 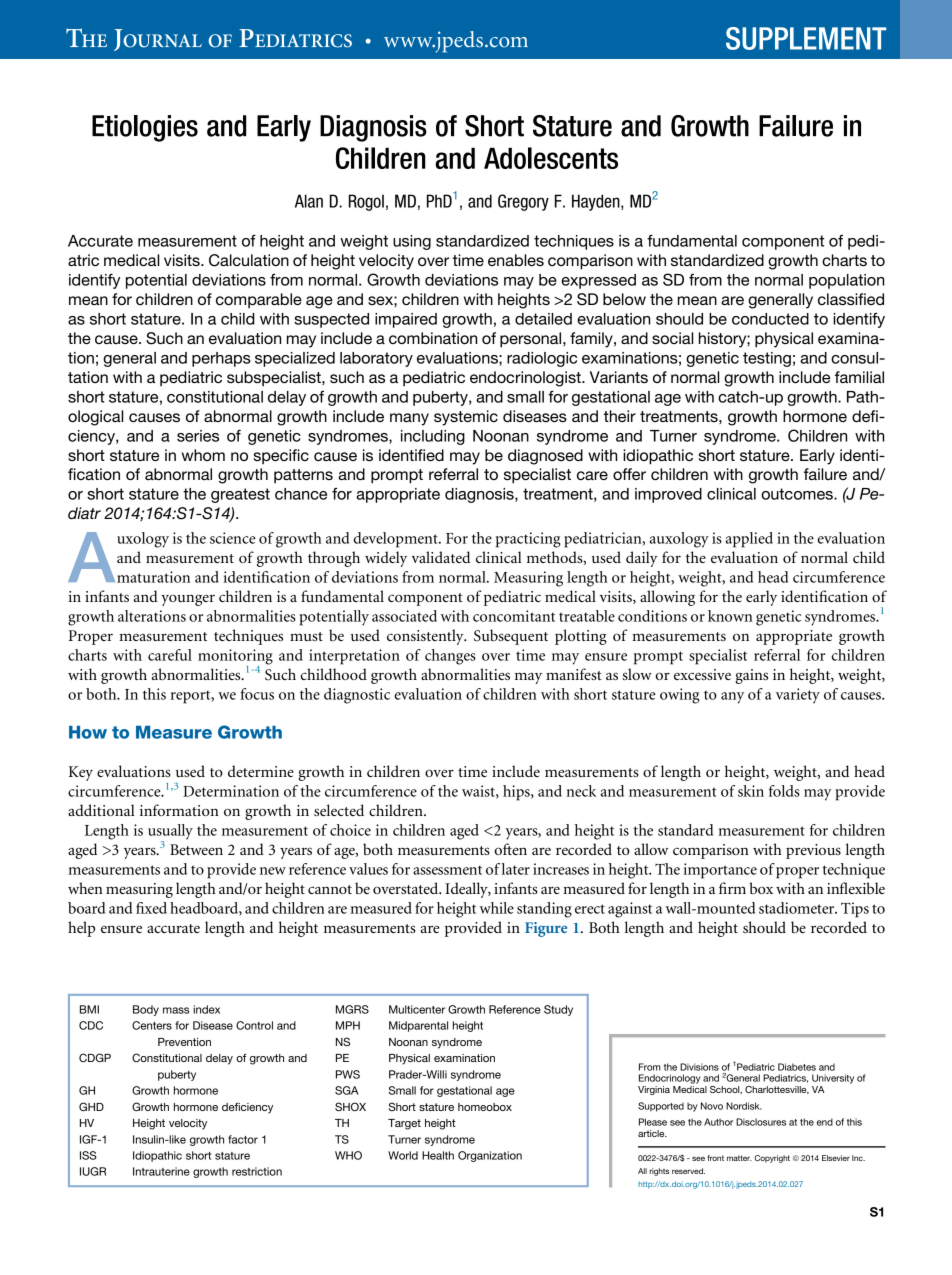 What do you see at coordinates (433, 437) in the page?
I see `including` at bounding box center [433, 437].
